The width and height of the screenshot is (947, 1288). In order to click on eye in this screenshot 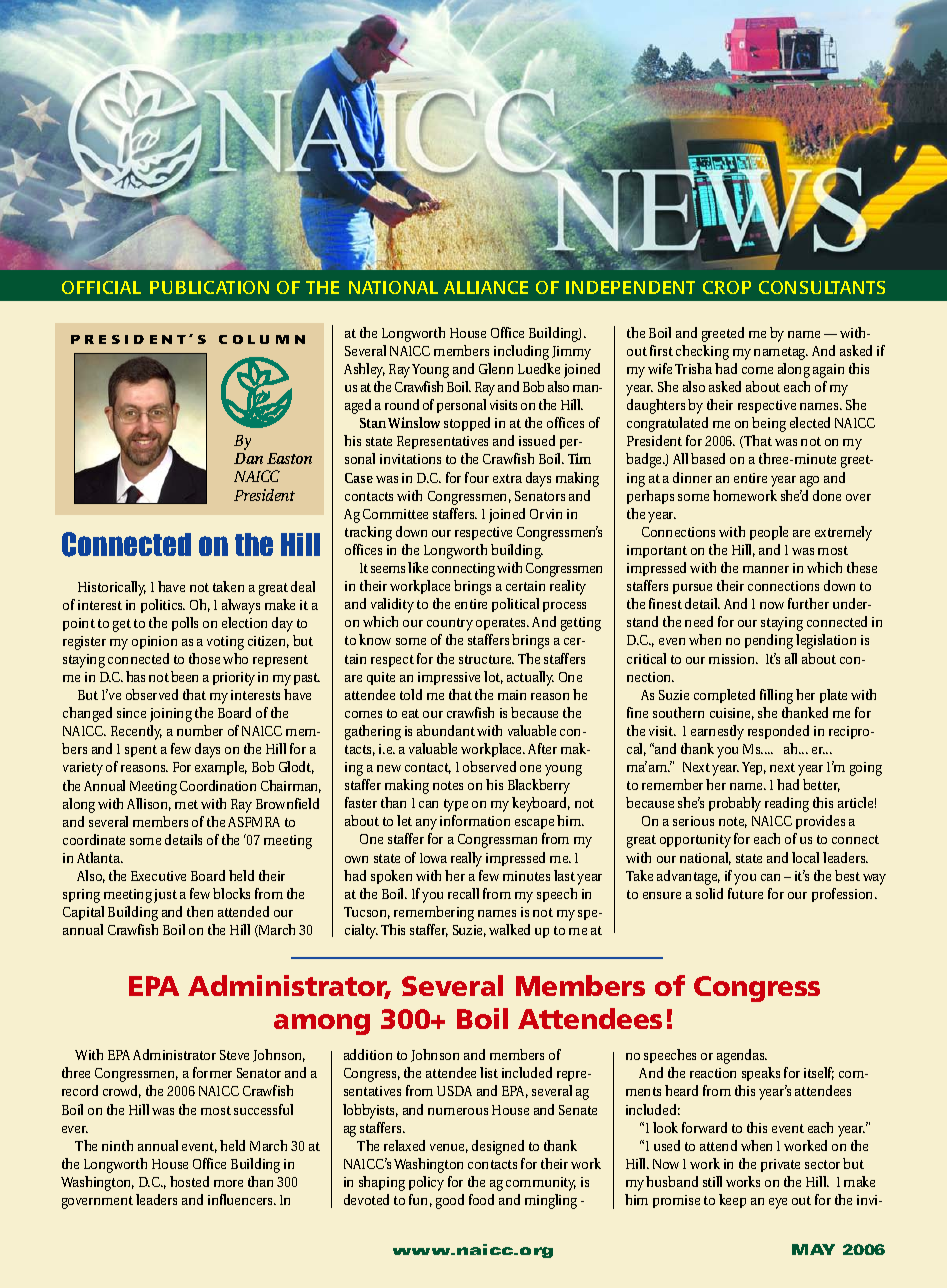, I will do `click(778, 1203)`.
